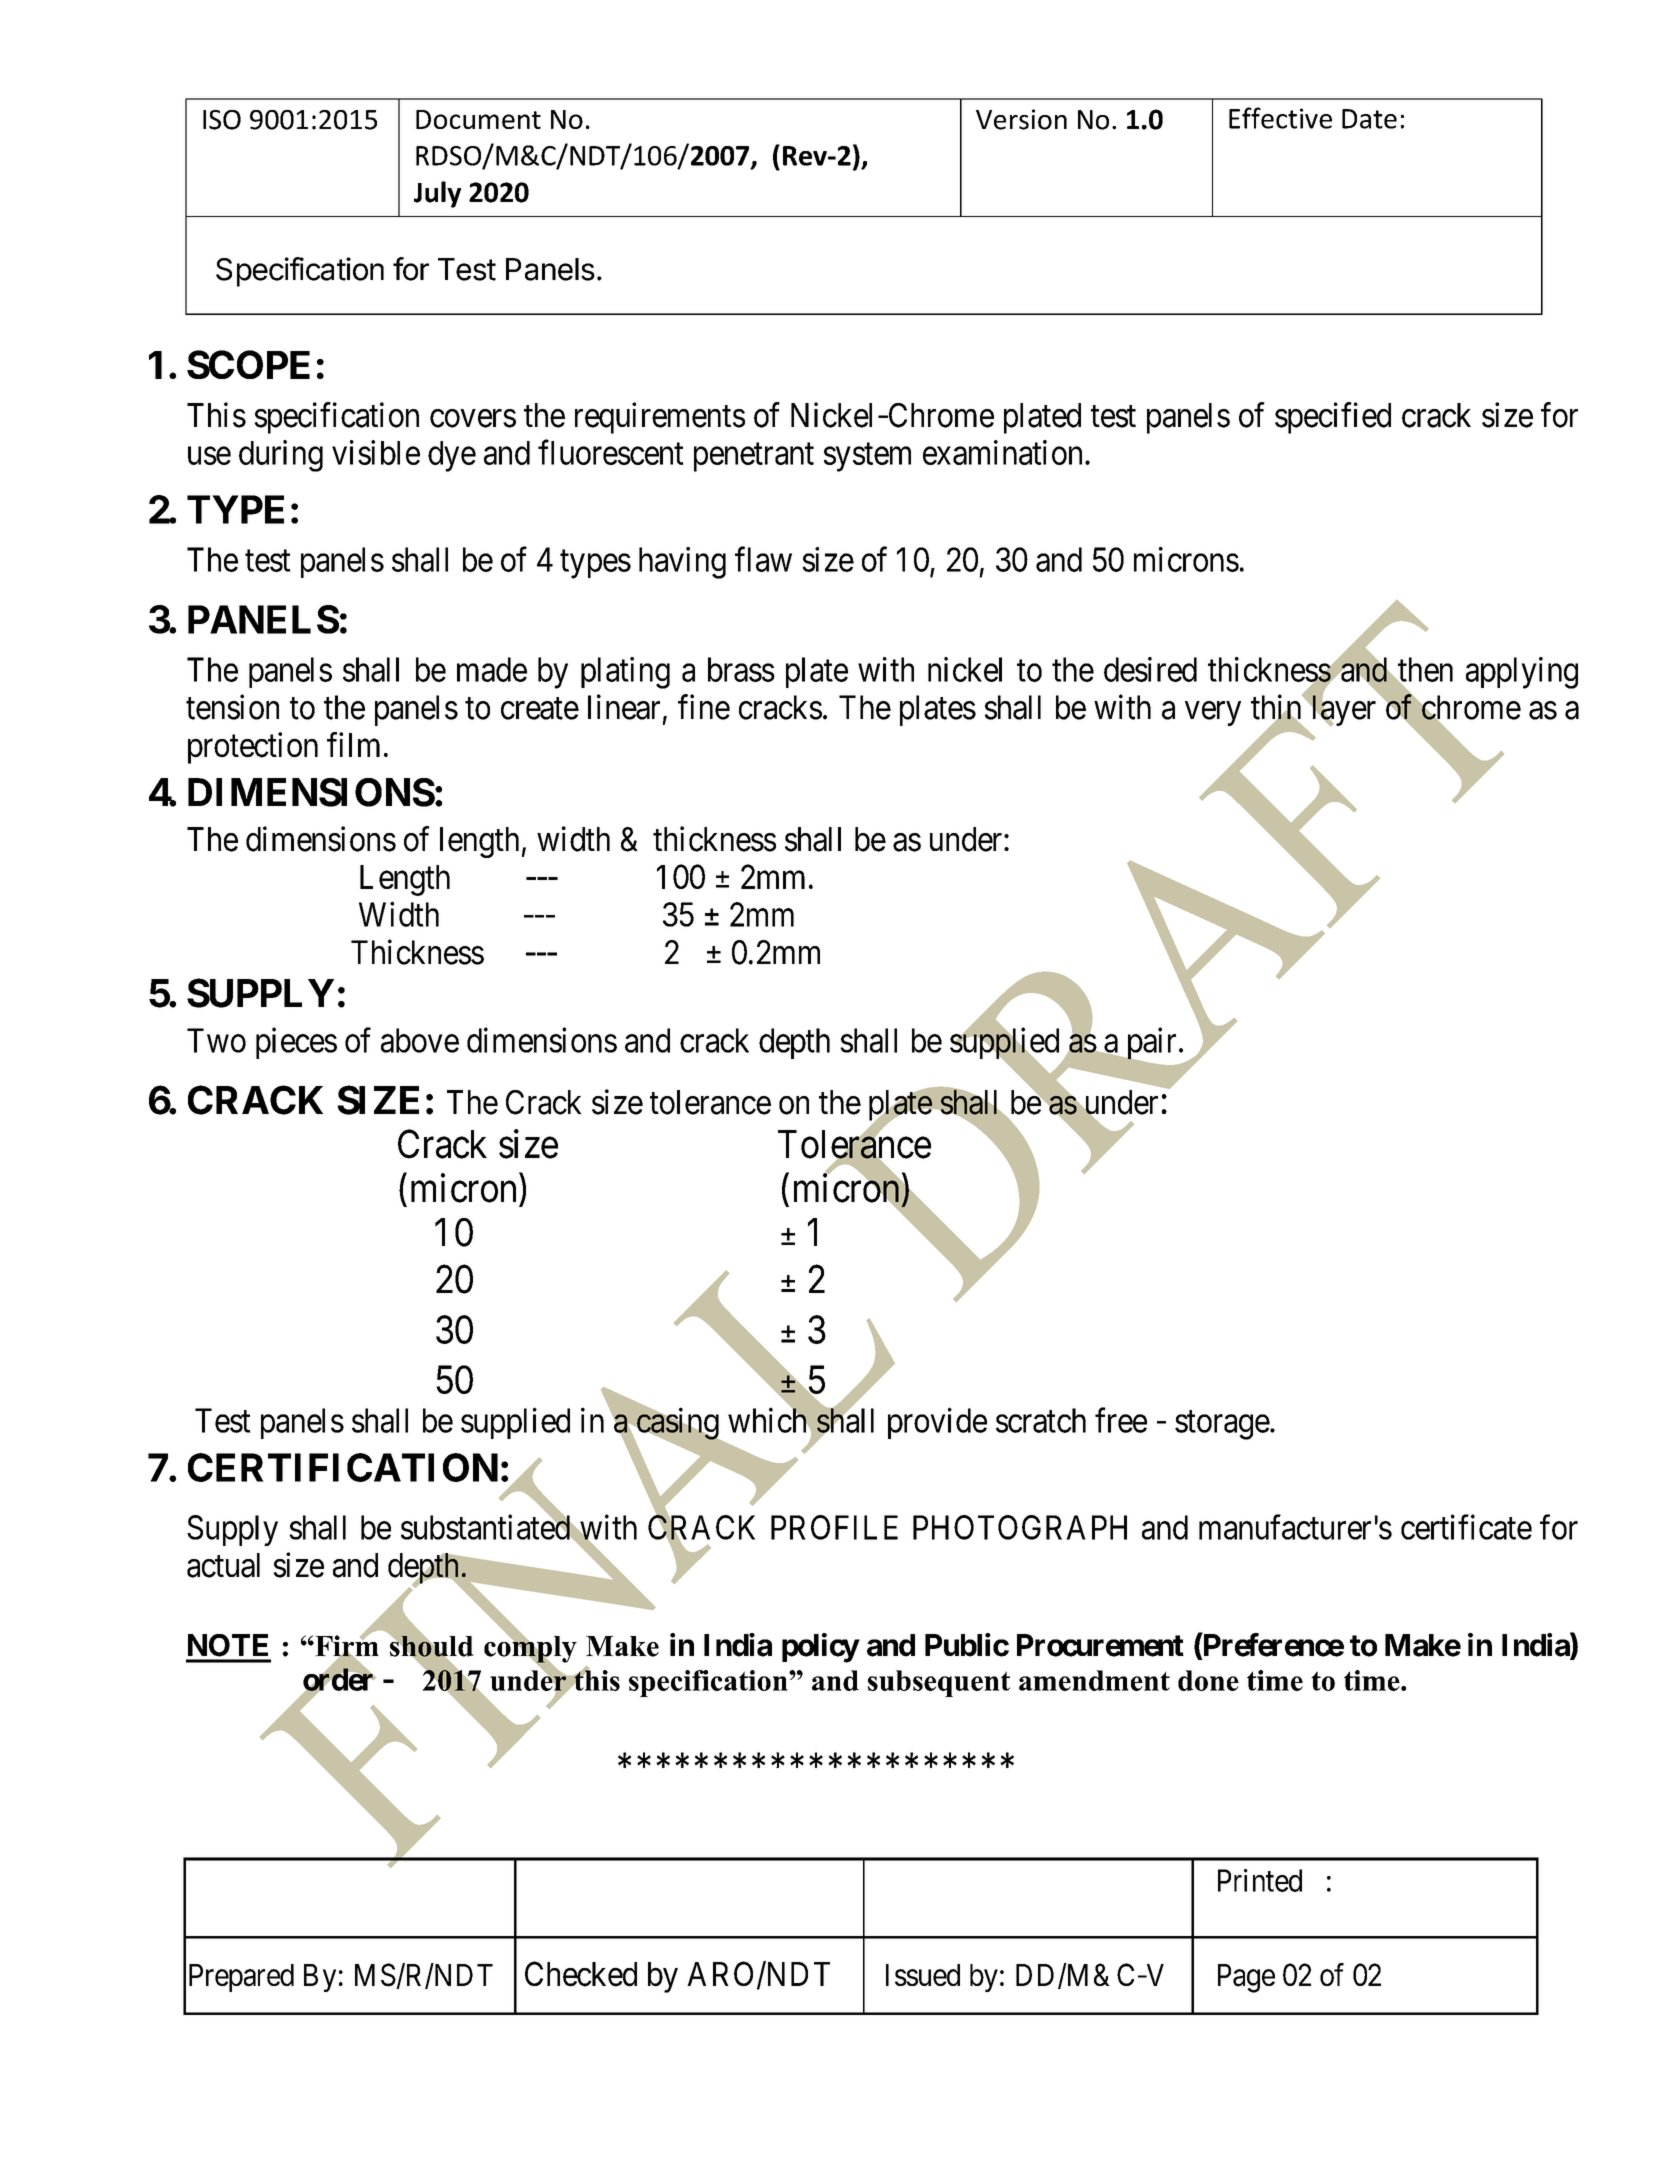  Describe the element at coordinates (581, 1974) in the page. I see `Checked` at that location.
